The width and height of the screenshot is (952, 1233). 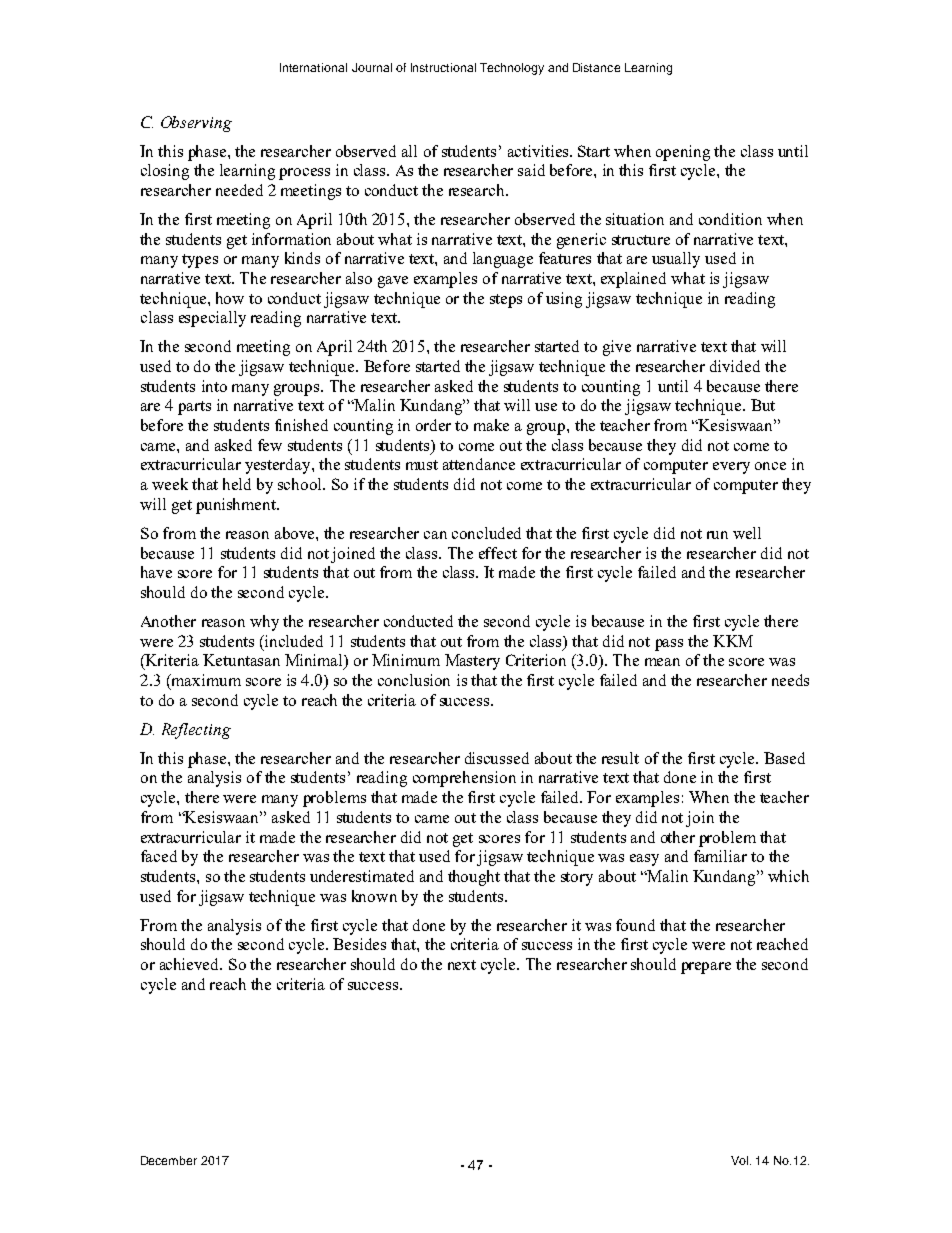 I want to click on thought, so click(x=474, y=878).
